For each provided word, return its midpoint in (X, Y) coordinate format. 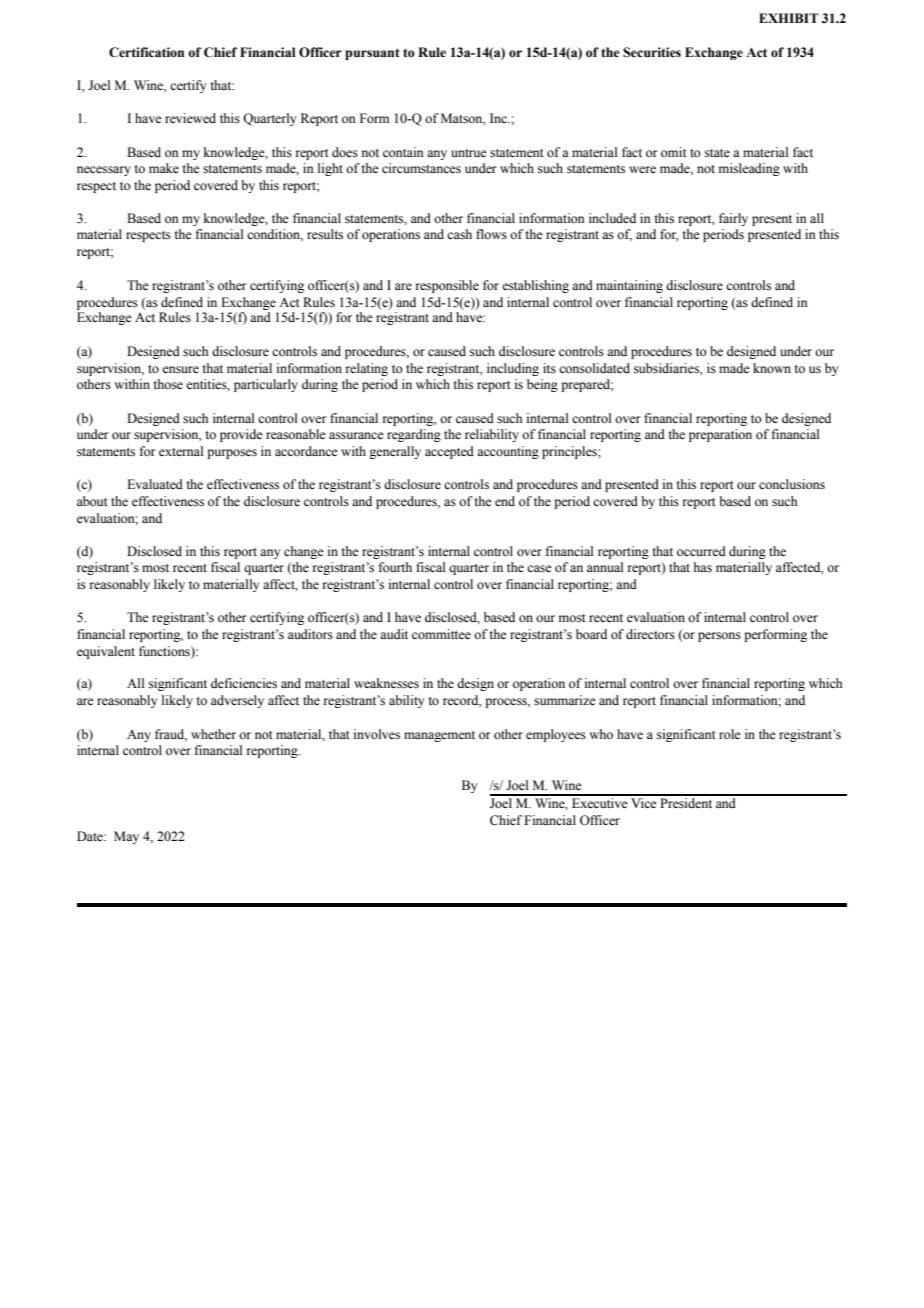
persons (719, 637)
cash (459, 234)
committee (441, 634)
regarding (414, 435)
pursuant (372, 54)
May (126, 837)
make (164, 168)
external (181, 451)
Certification (146, 52)
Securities (652, 52)
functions (165, 651)
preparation (720, 435)
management (439, 736)
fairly (733, 219)
